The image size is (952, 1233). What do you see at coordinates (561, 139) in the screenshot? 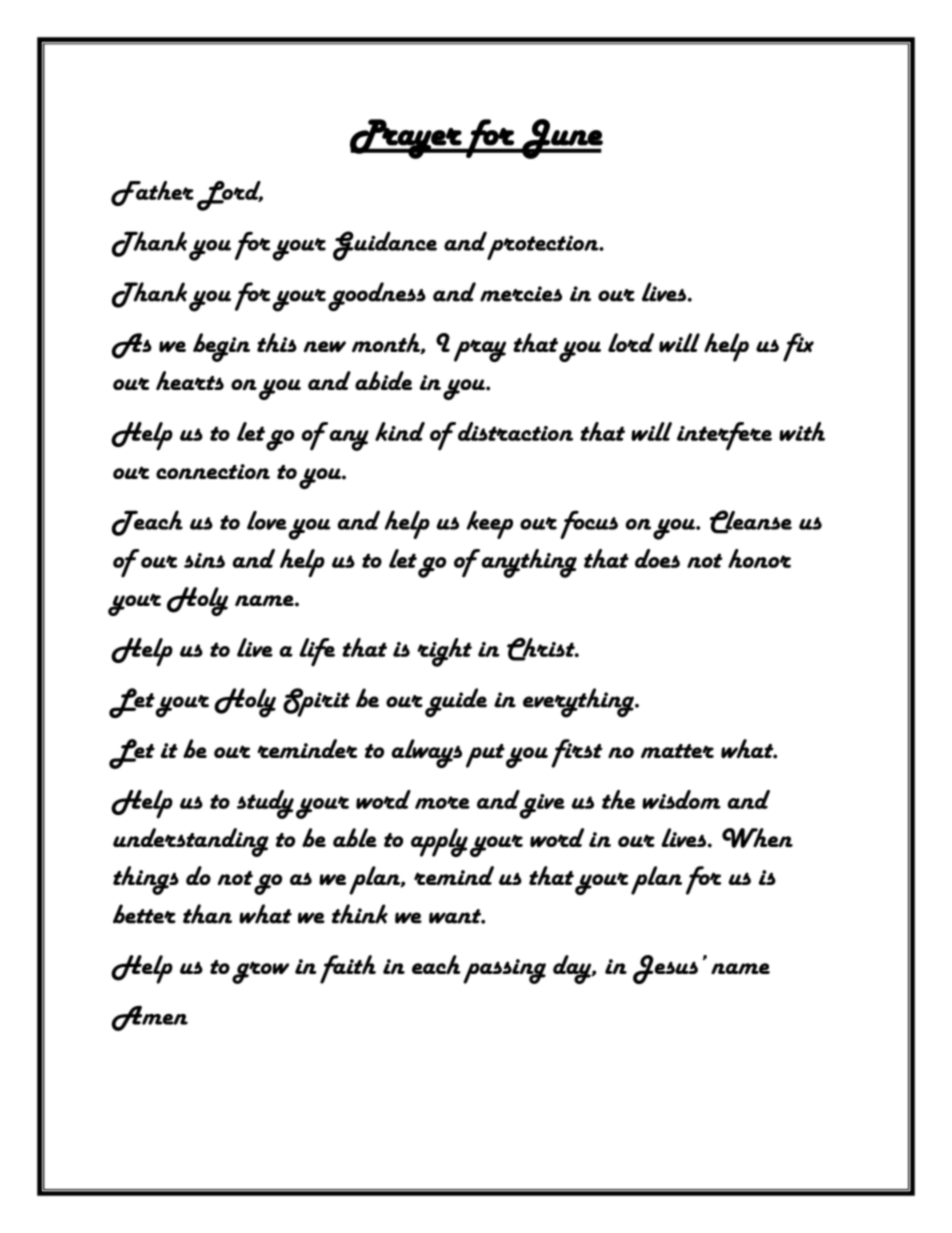
I see `June` at bounding box center [561, 139].
